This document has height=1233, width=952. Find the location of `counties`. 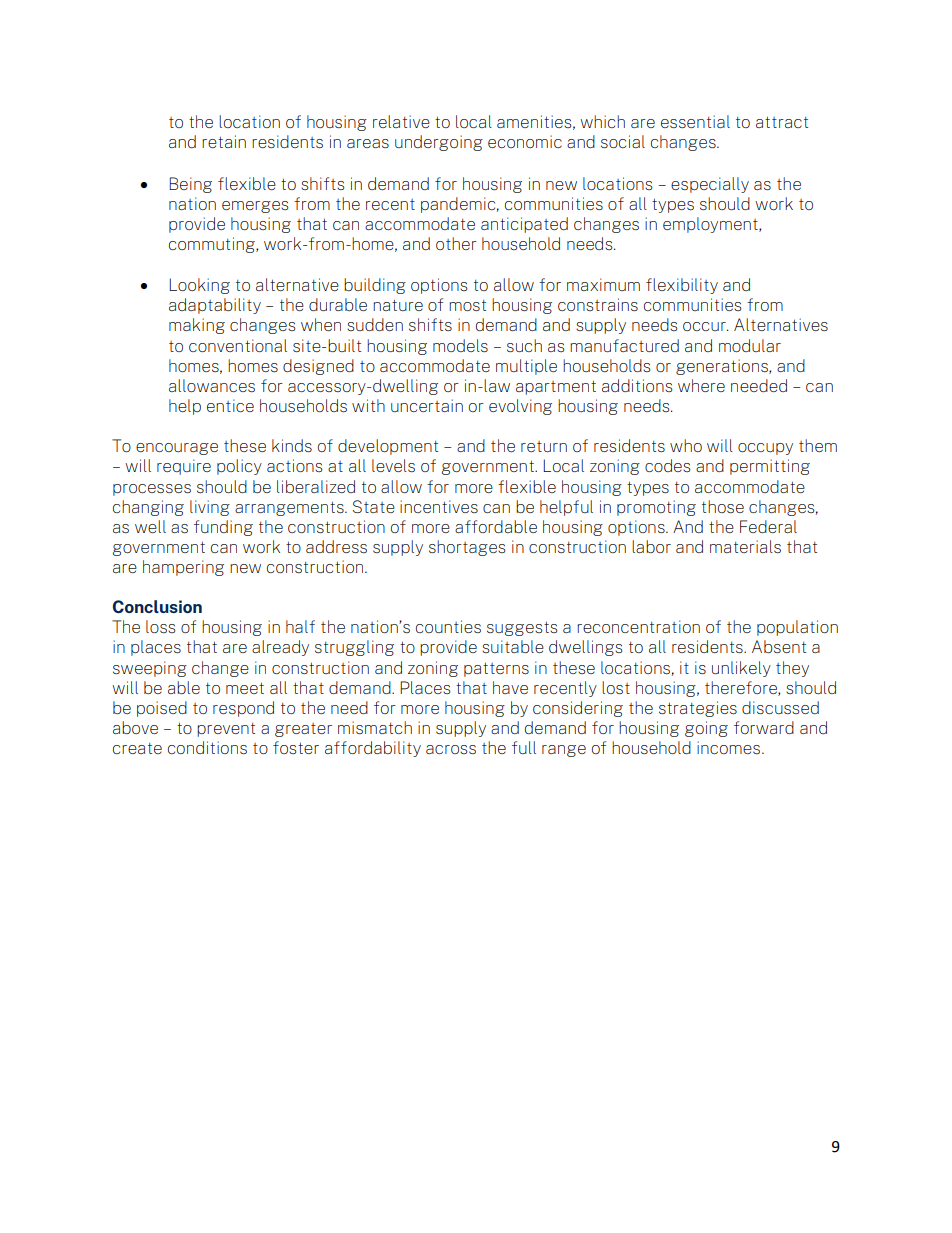

counties is located at coordinates (448, 626).
